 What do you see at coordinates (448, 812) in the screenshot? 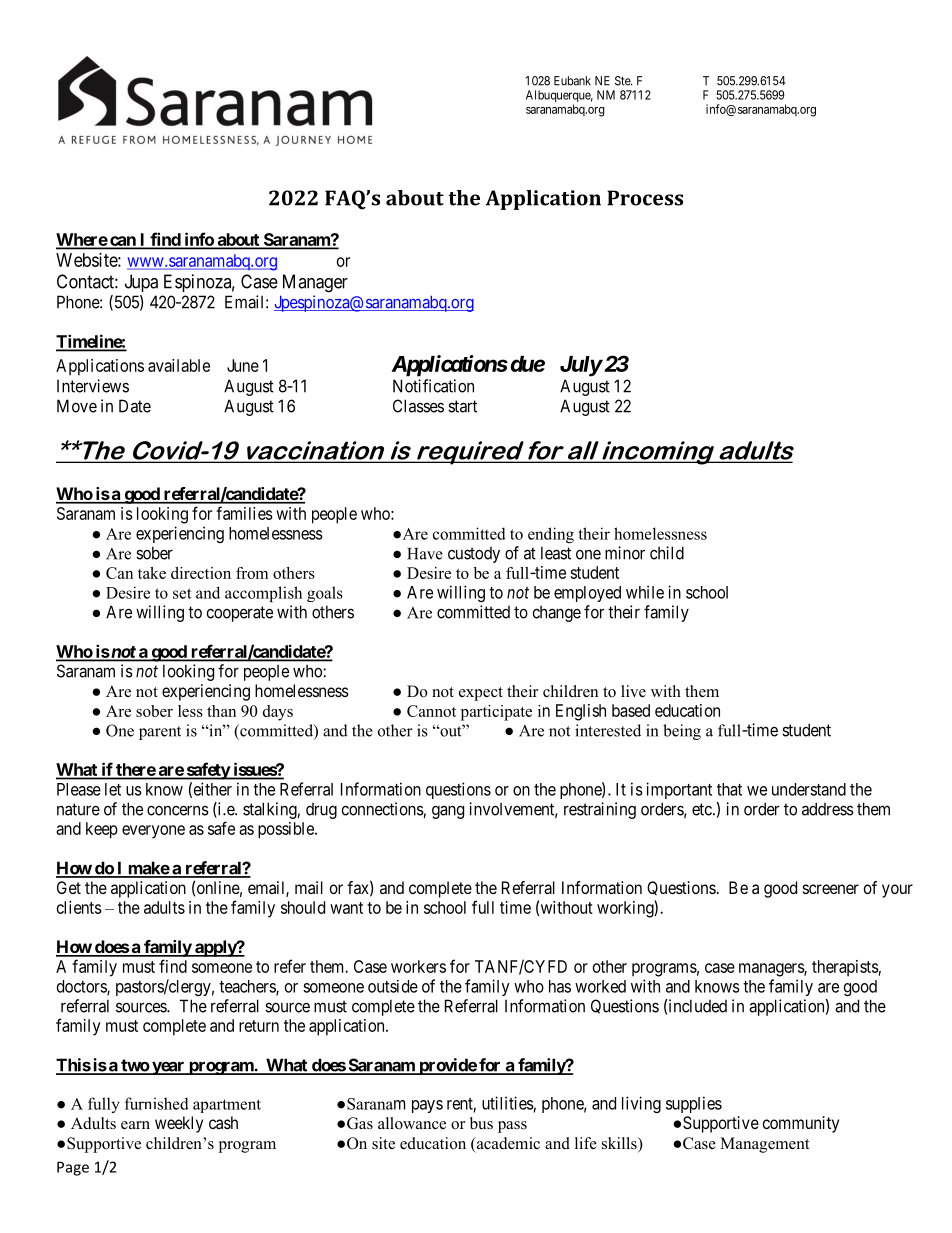
I see `gang` at bounding box center [448, 812].
